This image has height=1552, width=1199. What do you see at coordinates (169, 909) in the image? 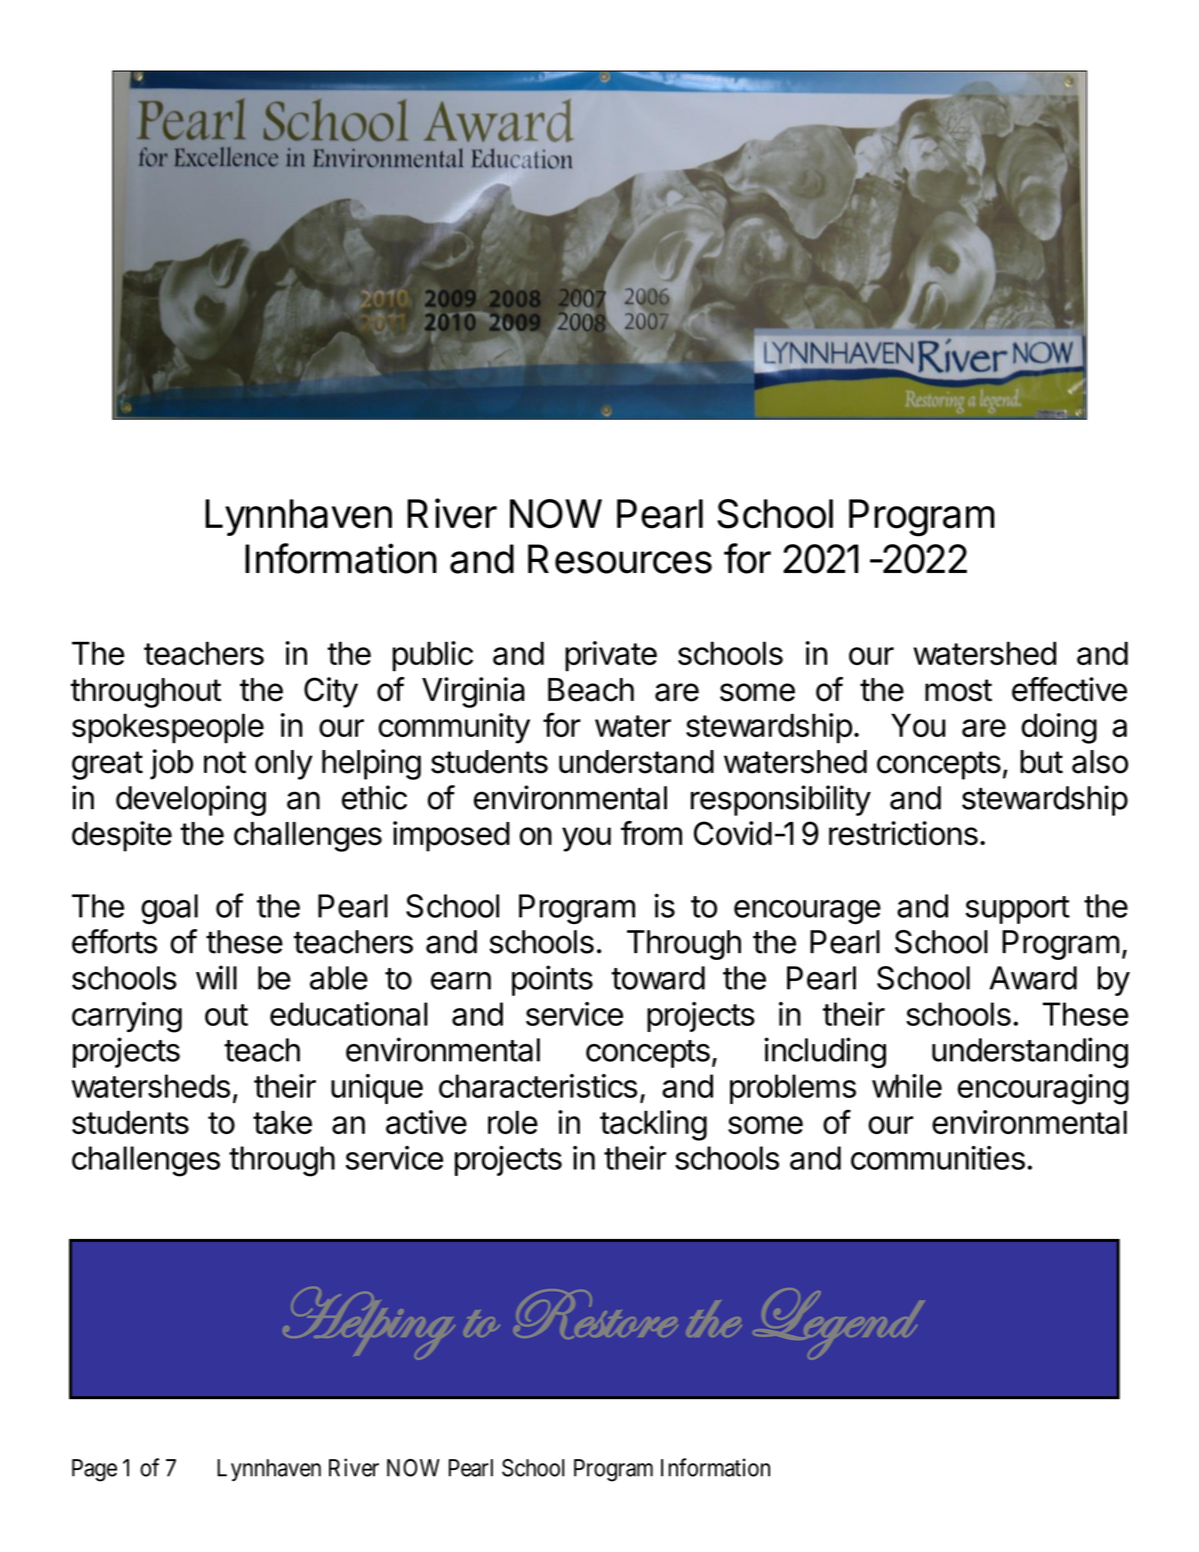
I see `goal` at bounding box center [169, 909].
